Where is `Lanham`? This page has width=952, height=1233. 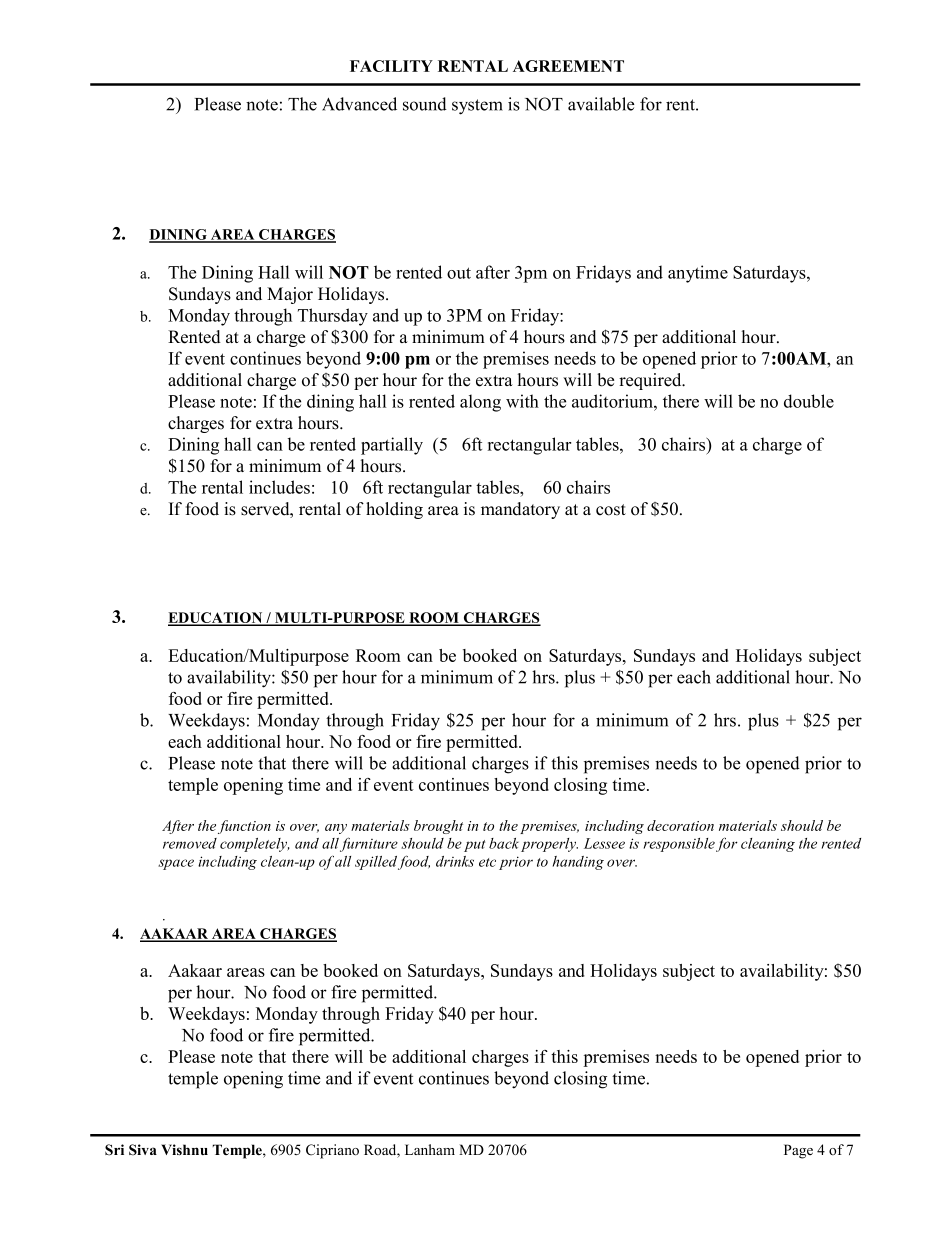 Lanham is located at coordinates (430, 1149).
